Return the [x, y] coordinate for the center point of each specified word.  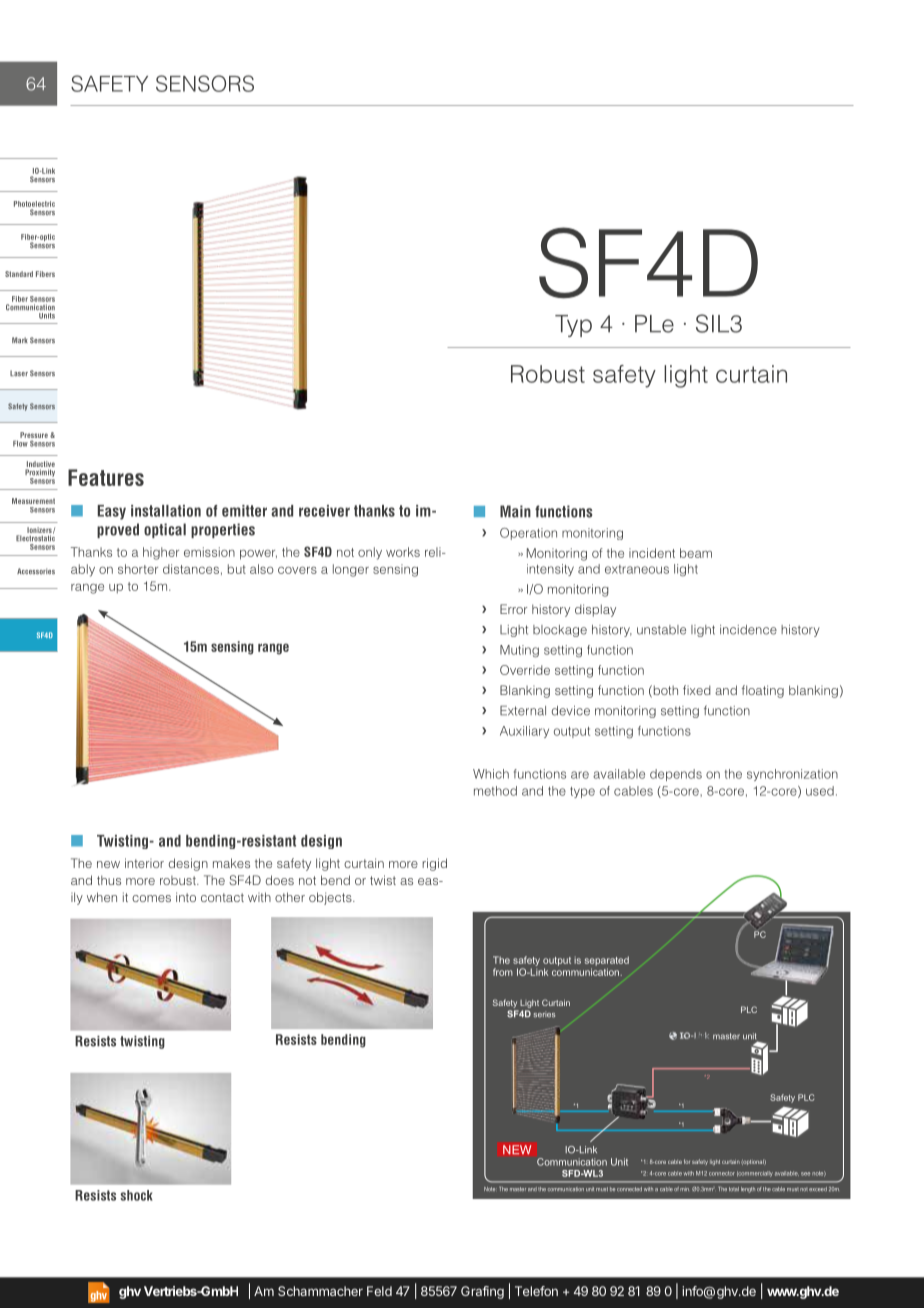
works [403, 552]
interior [144, 863]
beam [696, 553]
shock [136, 1195]
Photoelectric [34, 204]
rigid [434, 864]
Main [515, 511]
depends [676, 775]
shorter [138, 569]
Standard [19, 274]
